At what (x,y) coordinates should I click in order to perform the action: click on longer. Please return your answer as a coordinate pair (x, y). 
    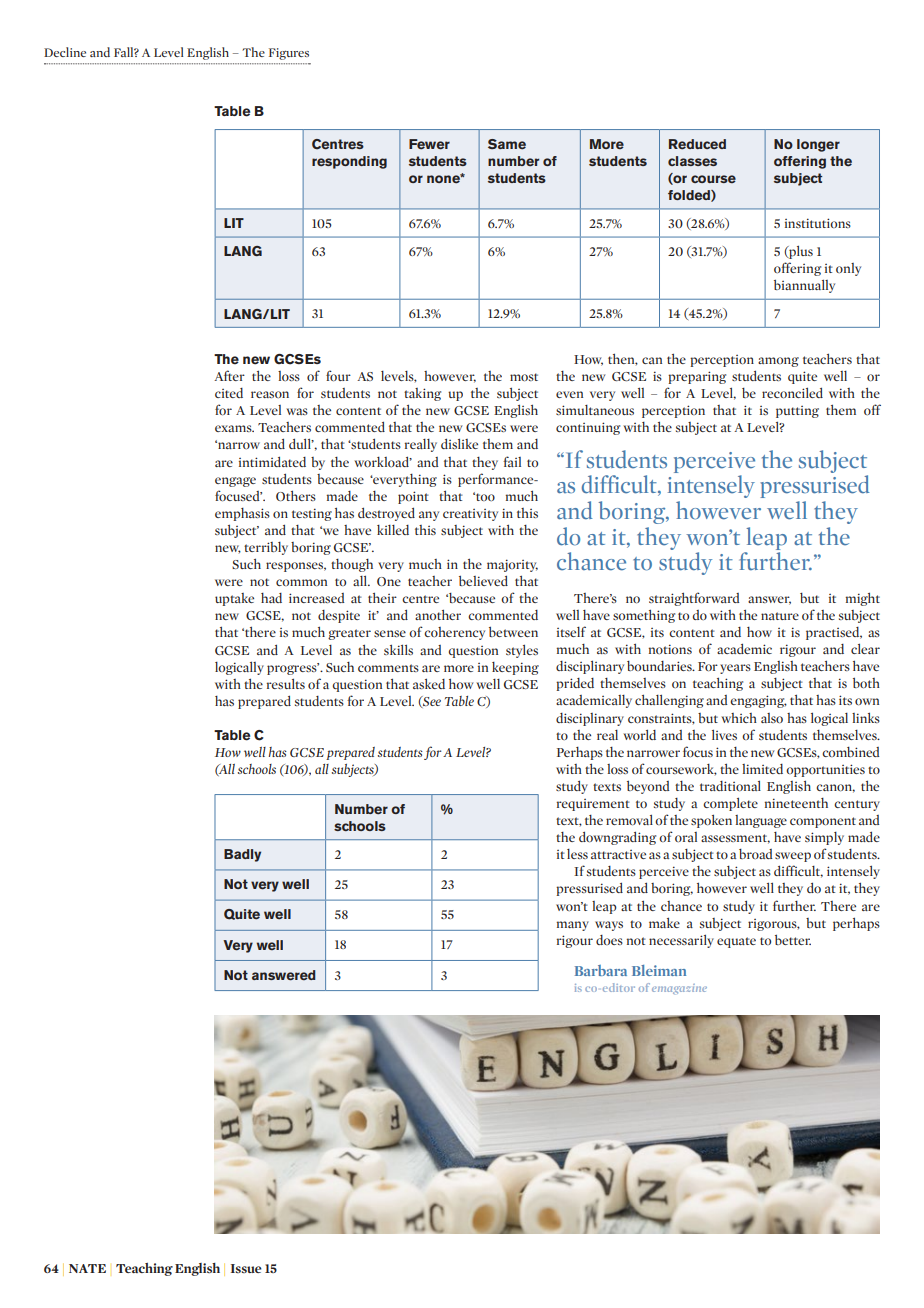
    Looking at the image, I should click on (818, 145).
